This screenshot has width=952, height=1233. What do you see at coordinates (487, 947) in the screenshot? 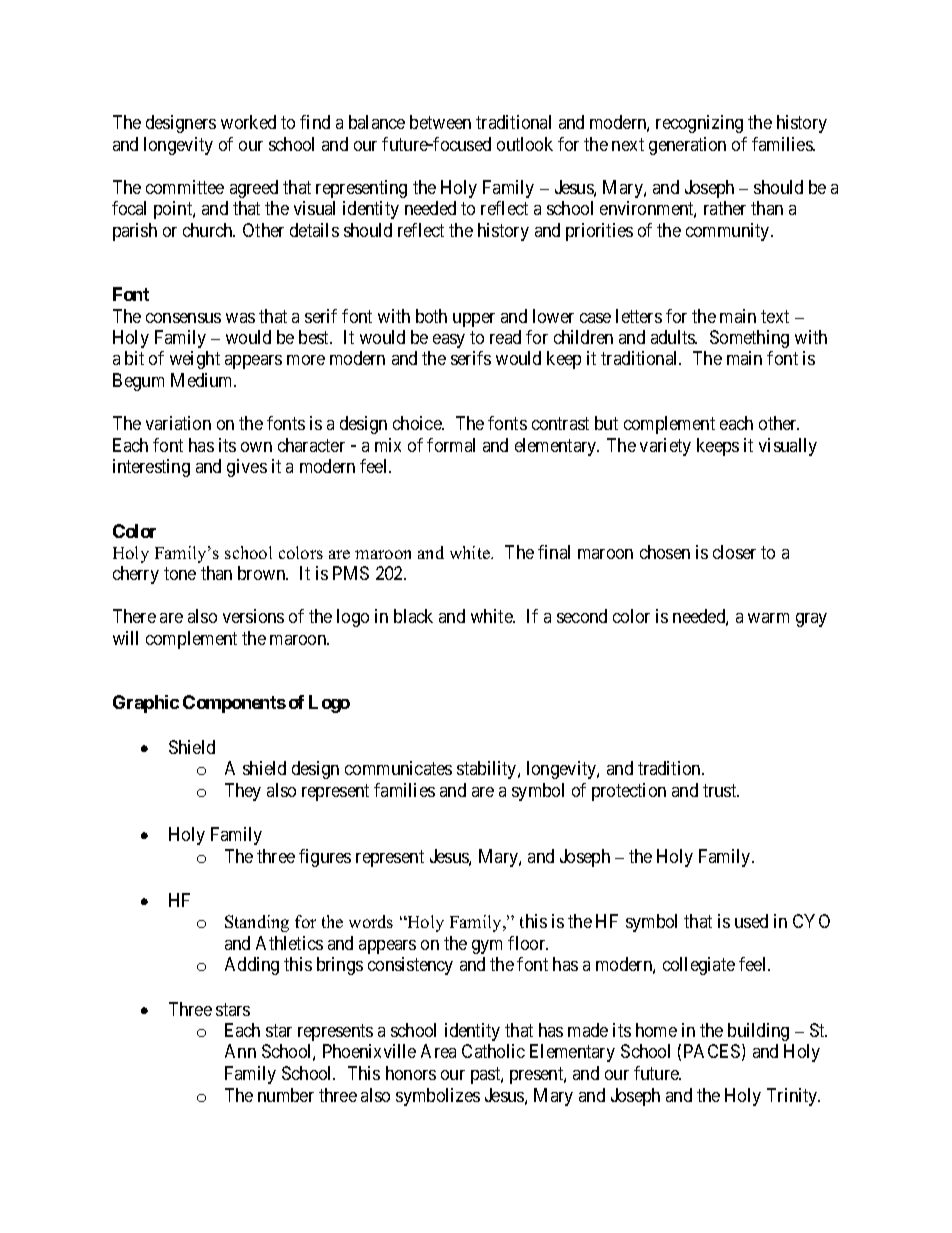
I see `gym` at bounding box center [487, 947].
